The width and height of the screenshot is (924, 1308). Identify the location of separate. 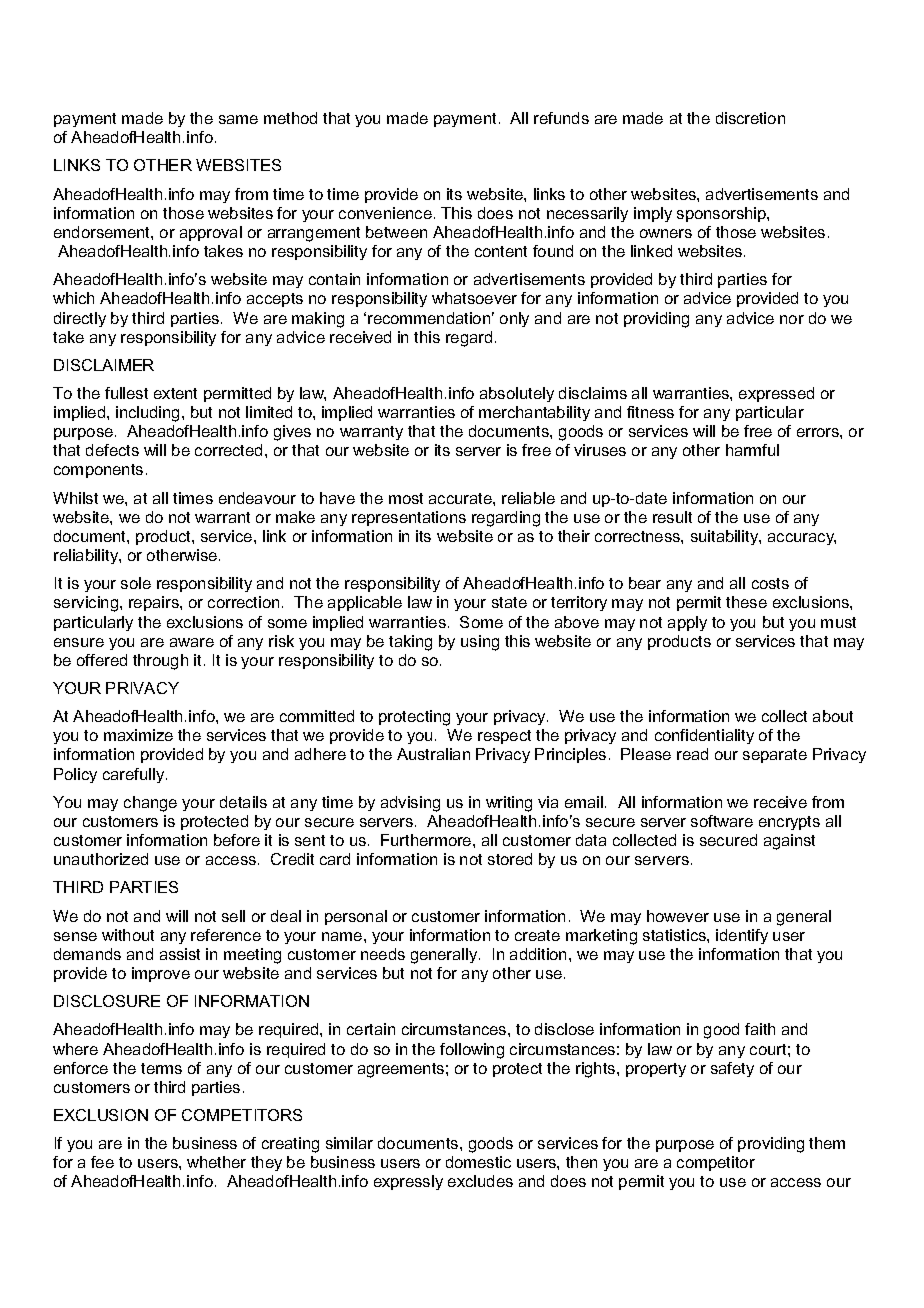
(775, 756).
